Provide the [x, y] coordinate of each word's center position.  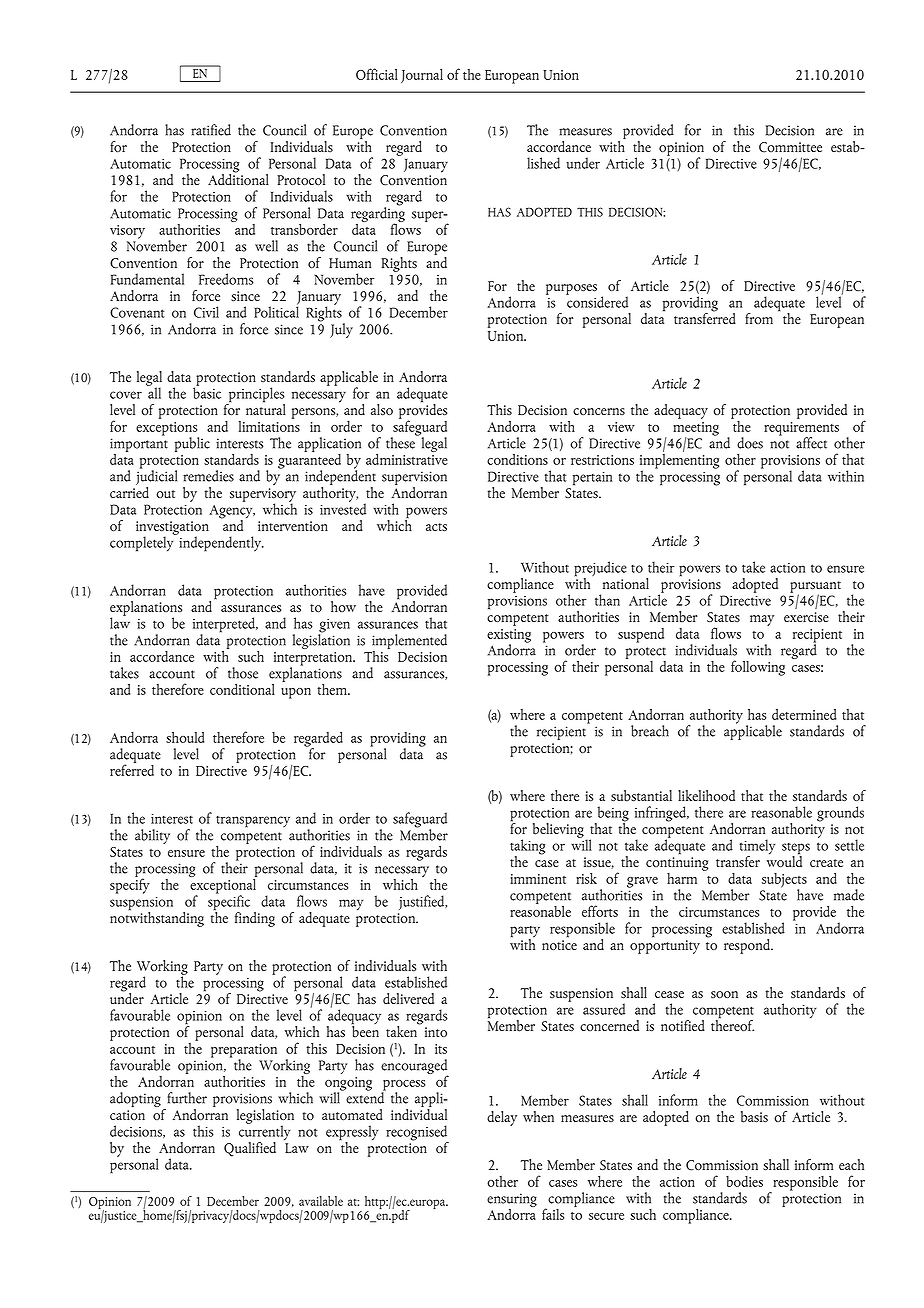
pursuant [815, 588]
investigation [172, 529]
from [759, 318]
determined [804, 714]
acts [436, 527]
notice [559, 945]
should [185, 737]
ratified [211, 130]
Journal [422, 76]
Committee [790, 147]
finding [255, 919]
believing [558, 830]
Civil [206, 312]
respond [748, 946]
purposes [571, 289]
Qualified [250, 1149]
